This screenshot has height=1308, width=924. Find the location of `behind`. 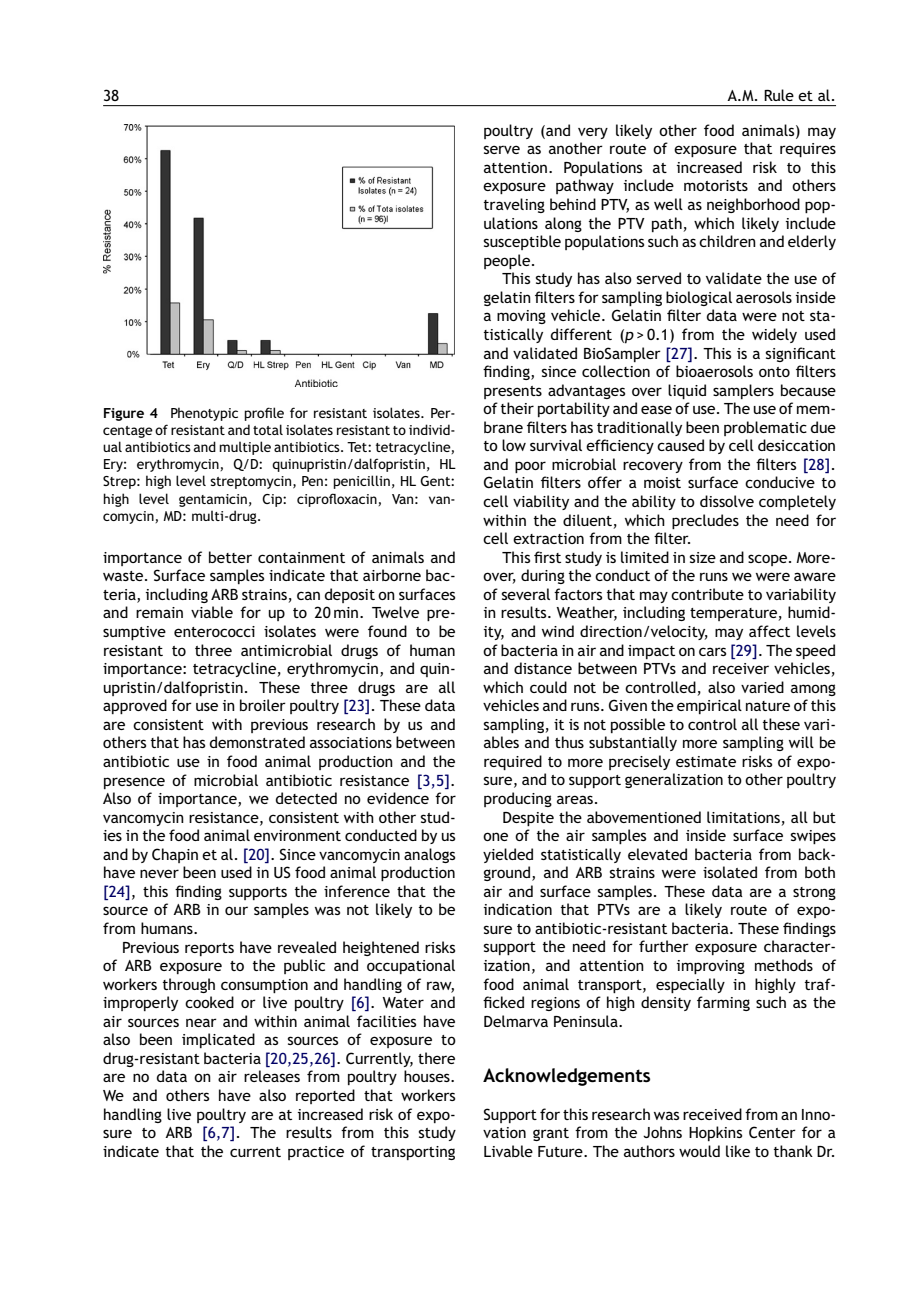

behind is located at coordinates (573, 204).
